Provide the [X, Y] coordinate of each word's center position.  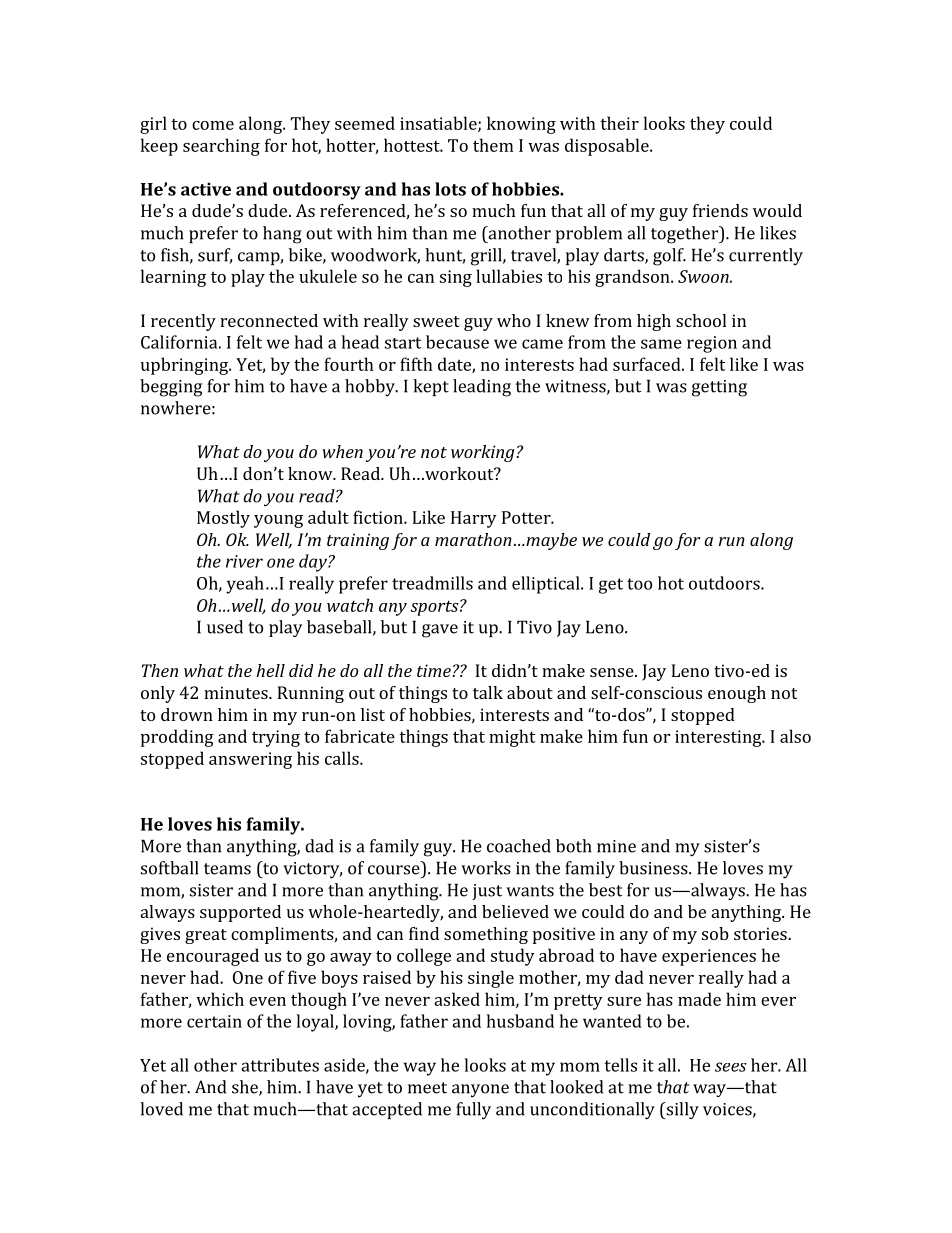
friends [720, 210]
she [246, 1088]
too [639, 584]
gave [440, 631]
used [225, 627]
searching [221, 147]
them [493, 145]
